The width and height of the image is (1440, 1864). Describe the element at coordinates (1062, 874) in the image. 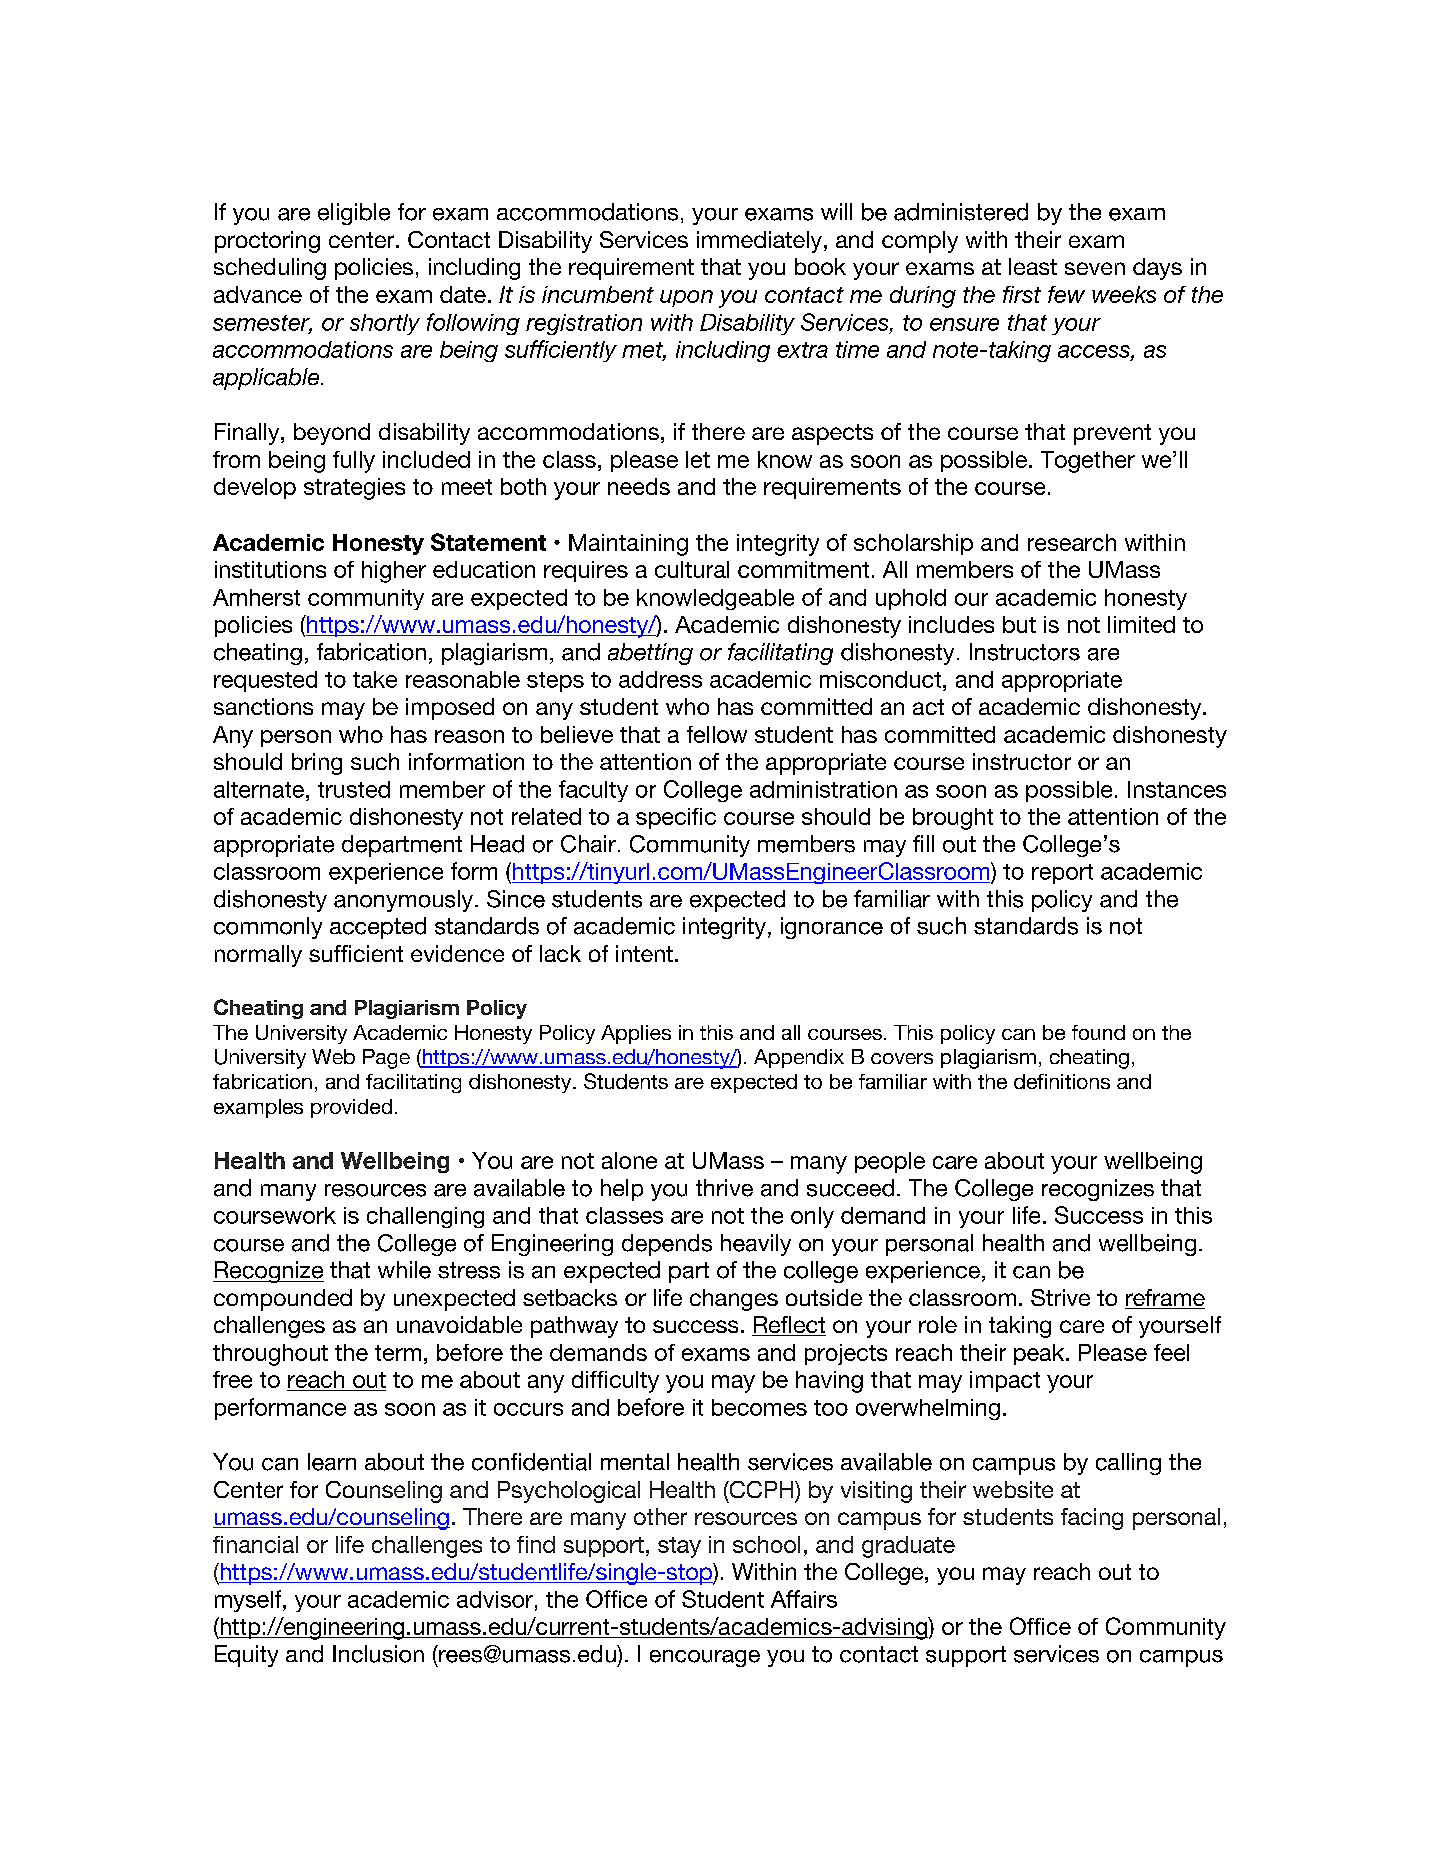

I see `report` at that location.
